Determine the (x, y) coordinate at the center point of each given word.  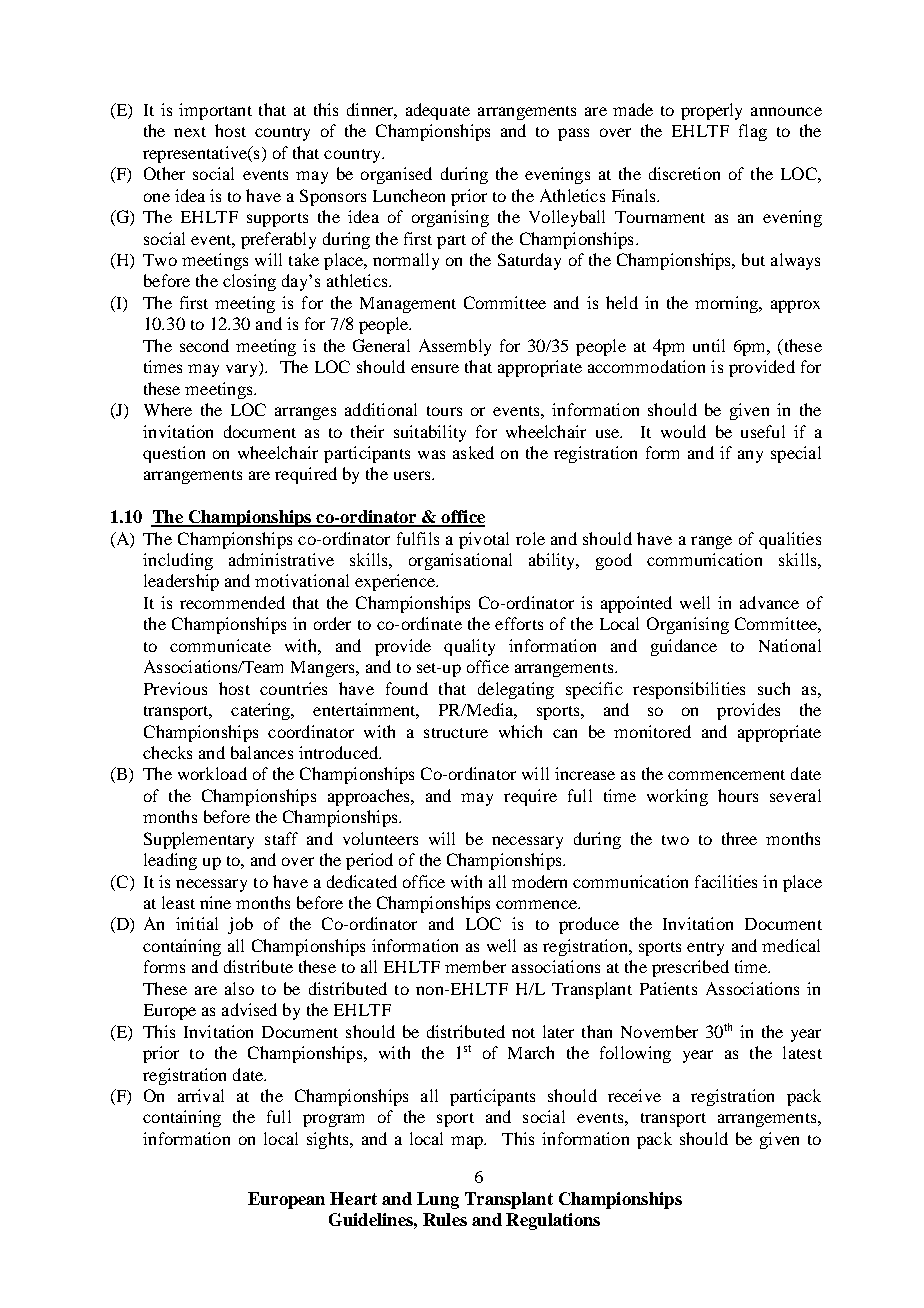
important (215, 111)
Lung (438, 1200)
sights (329, 1140)
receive (634, 1095)
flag (753, 132)
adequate (438, 111)
